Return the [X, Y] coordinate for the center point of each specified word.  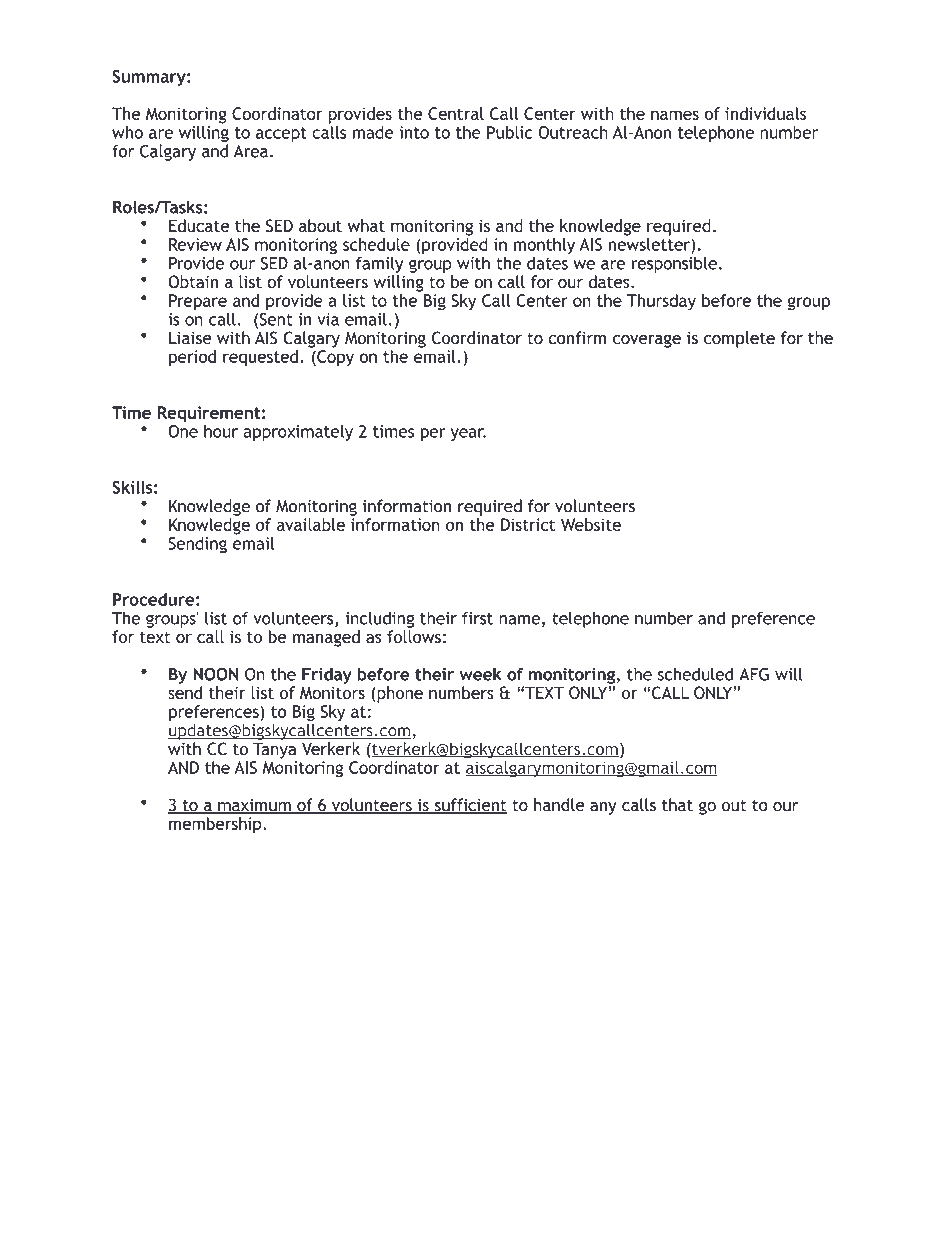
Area [250, 151]
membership [216, 825]
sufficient [469, 806]
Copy [334, 358]
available [311, 524]
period [192, 358]
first [477, 618]
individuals [765, 113]
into [414, 132]
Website [591, 524]
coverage [647, 341]
